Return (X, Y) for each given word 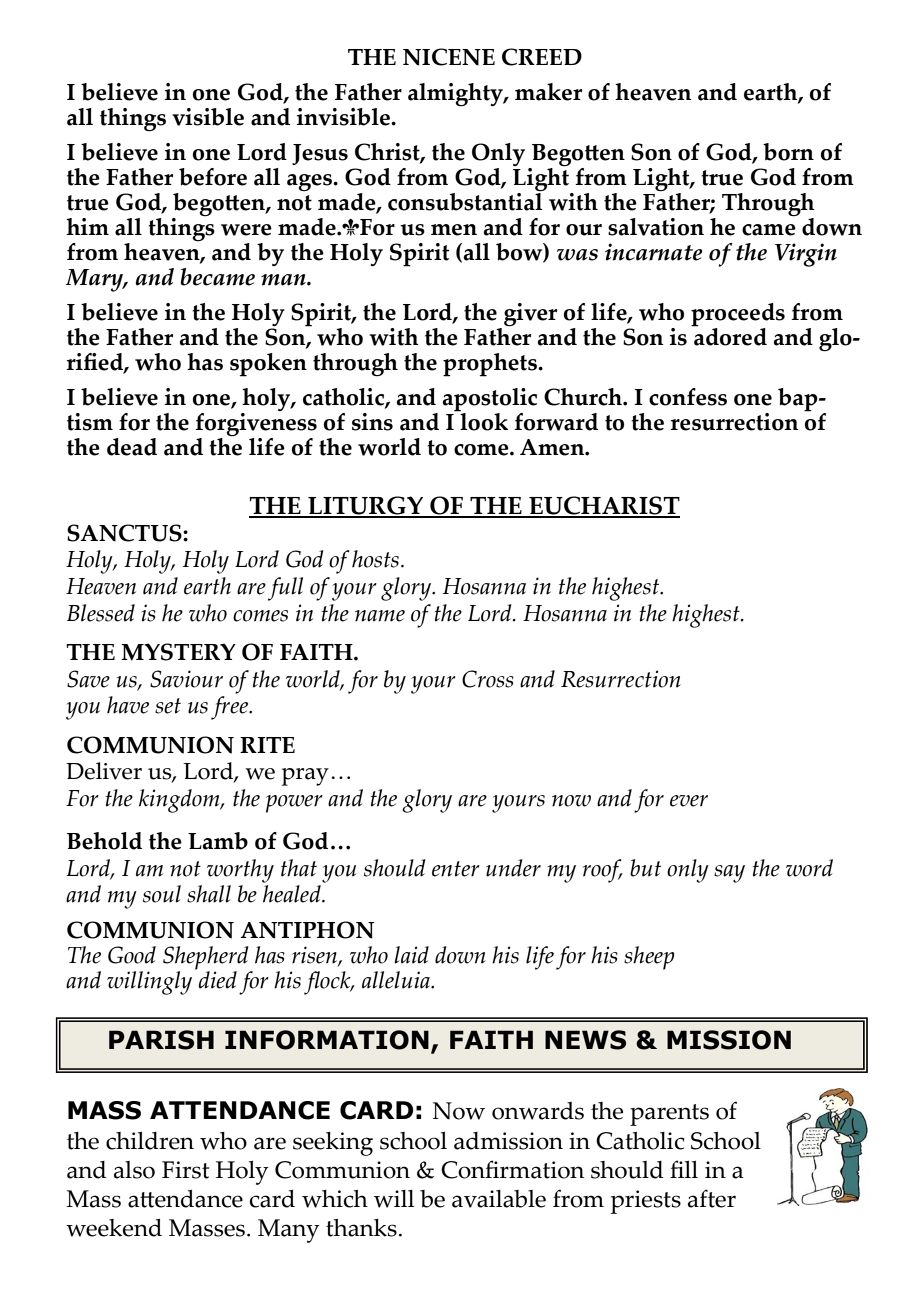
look (483, 420)
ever (689, 801)
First (185, 1170)
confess (688, 397)
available (499, 1199)
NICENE (449, 57)
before (213, 177)
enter (456, 869)
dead (132, 447)
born (788, 152)
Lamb (218, 841)
